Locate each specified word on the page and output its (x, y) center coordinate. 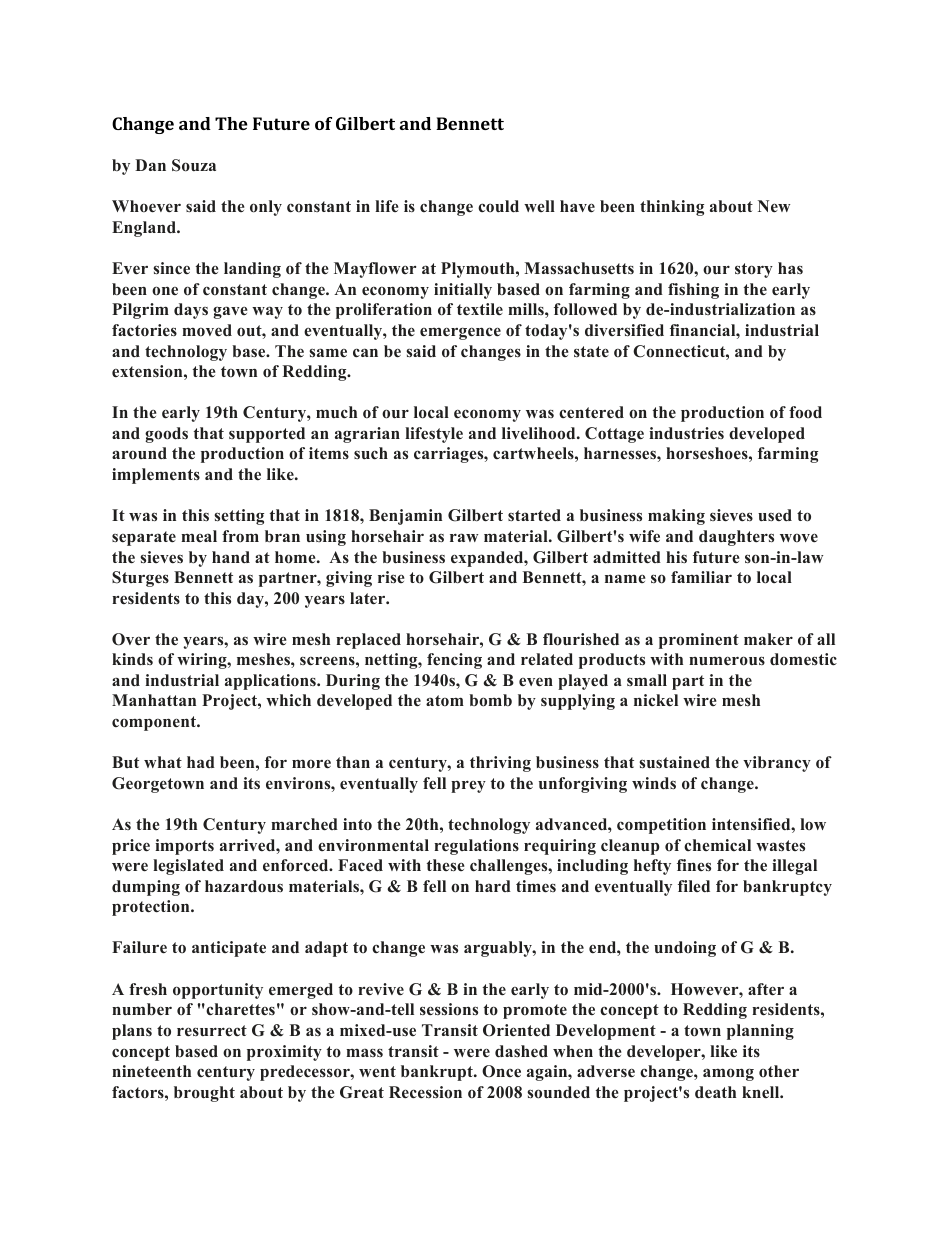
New (774, 206)
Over (131, 639)
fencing (454, 661)
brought (204, 1094)
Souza (194, 165)
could (498, 206)
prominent (699, 641)
